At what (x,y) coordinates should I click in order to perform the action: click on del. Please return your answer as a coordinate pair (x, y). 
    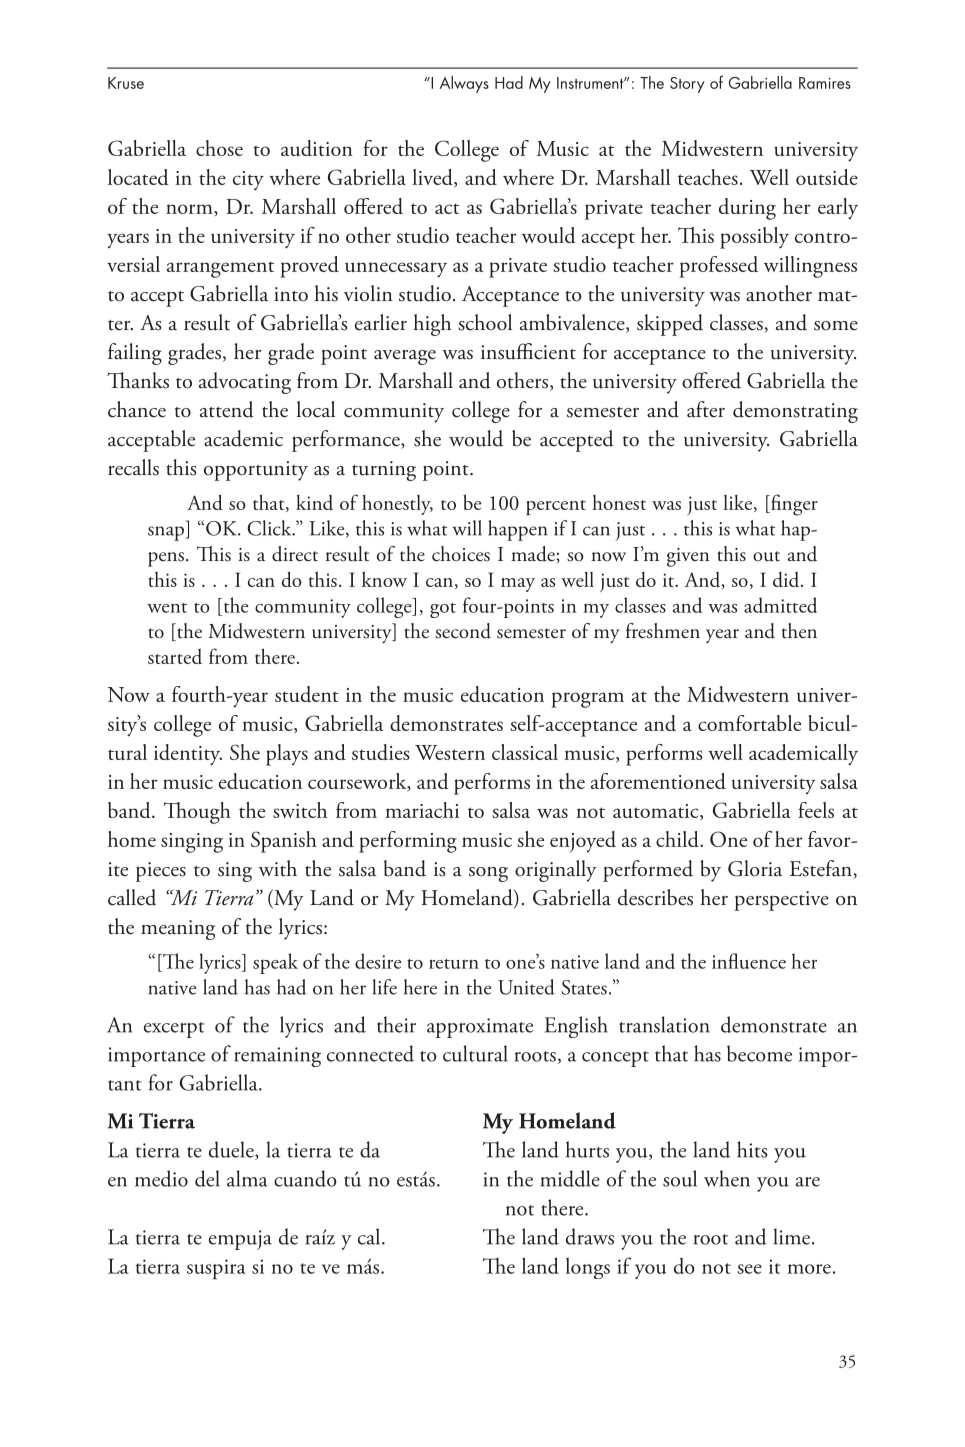
    Looking at the image, I should click on (207, 1178).
